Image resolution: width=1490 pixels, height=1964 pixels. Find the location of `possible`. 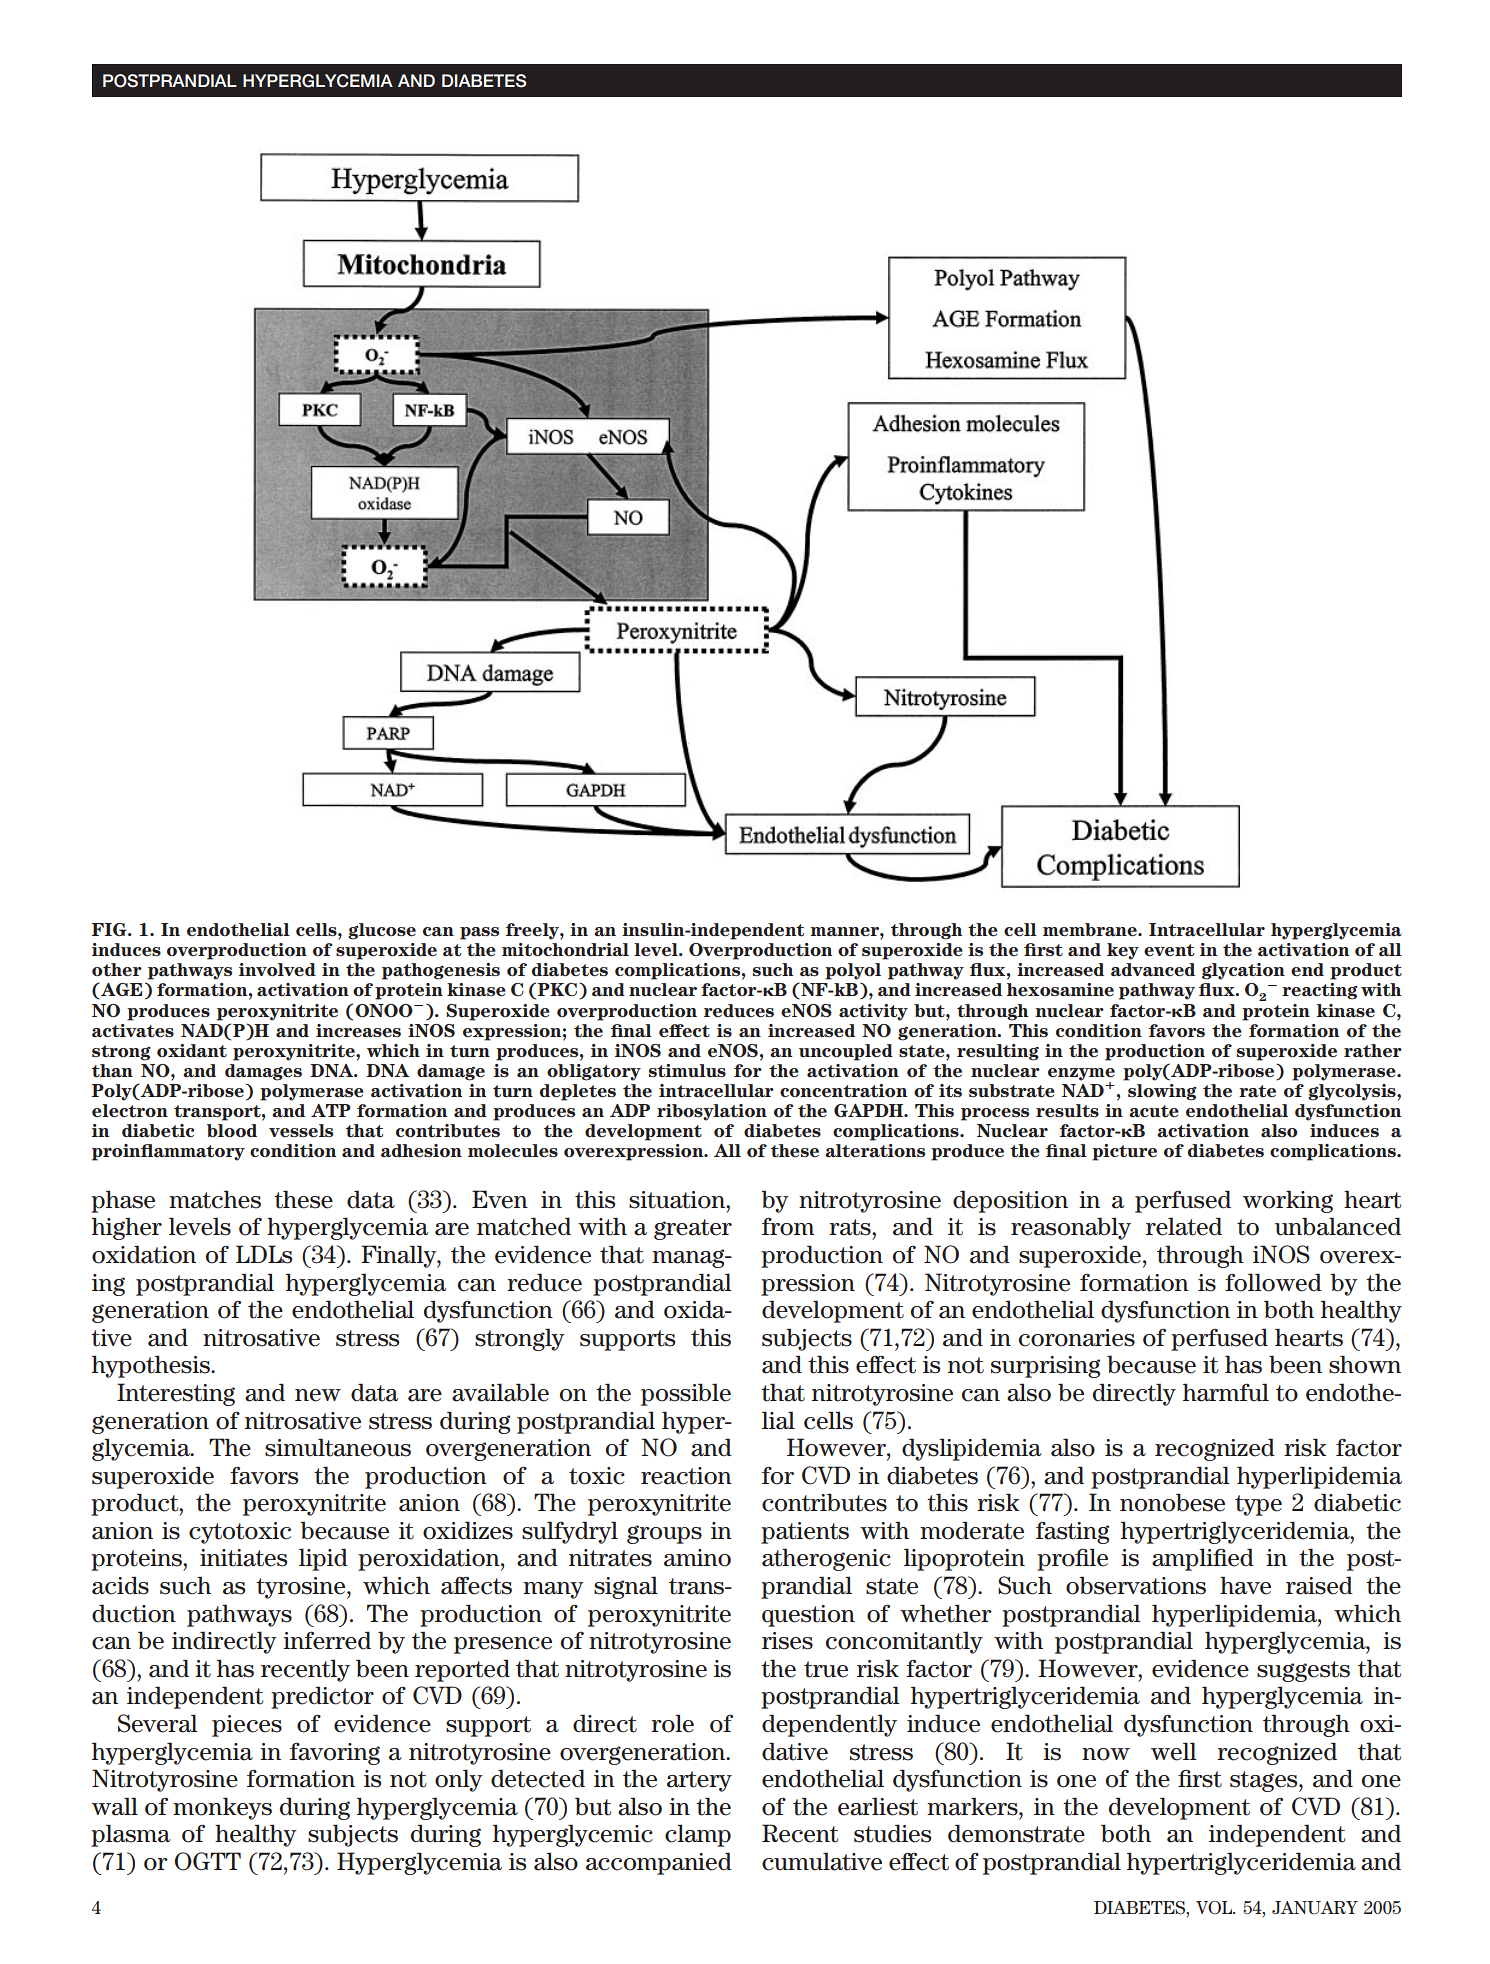

possible is located at coordinates (686, 1394).
